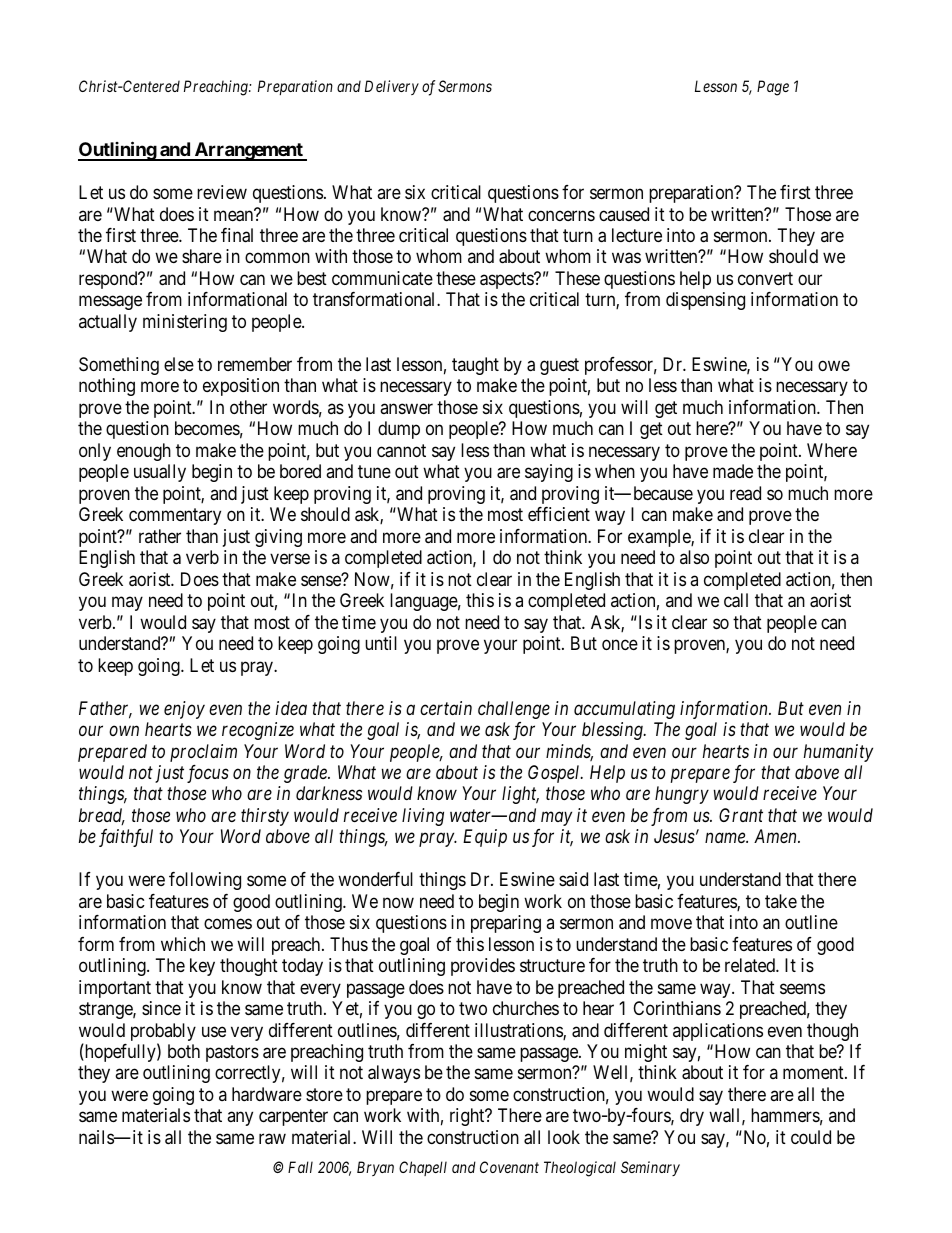 The height and width of the screenshot is (1233, 952). What do you see at coordinates (781, 901) in the screenshot?
I see `take` at bounding box center [781, 901].
